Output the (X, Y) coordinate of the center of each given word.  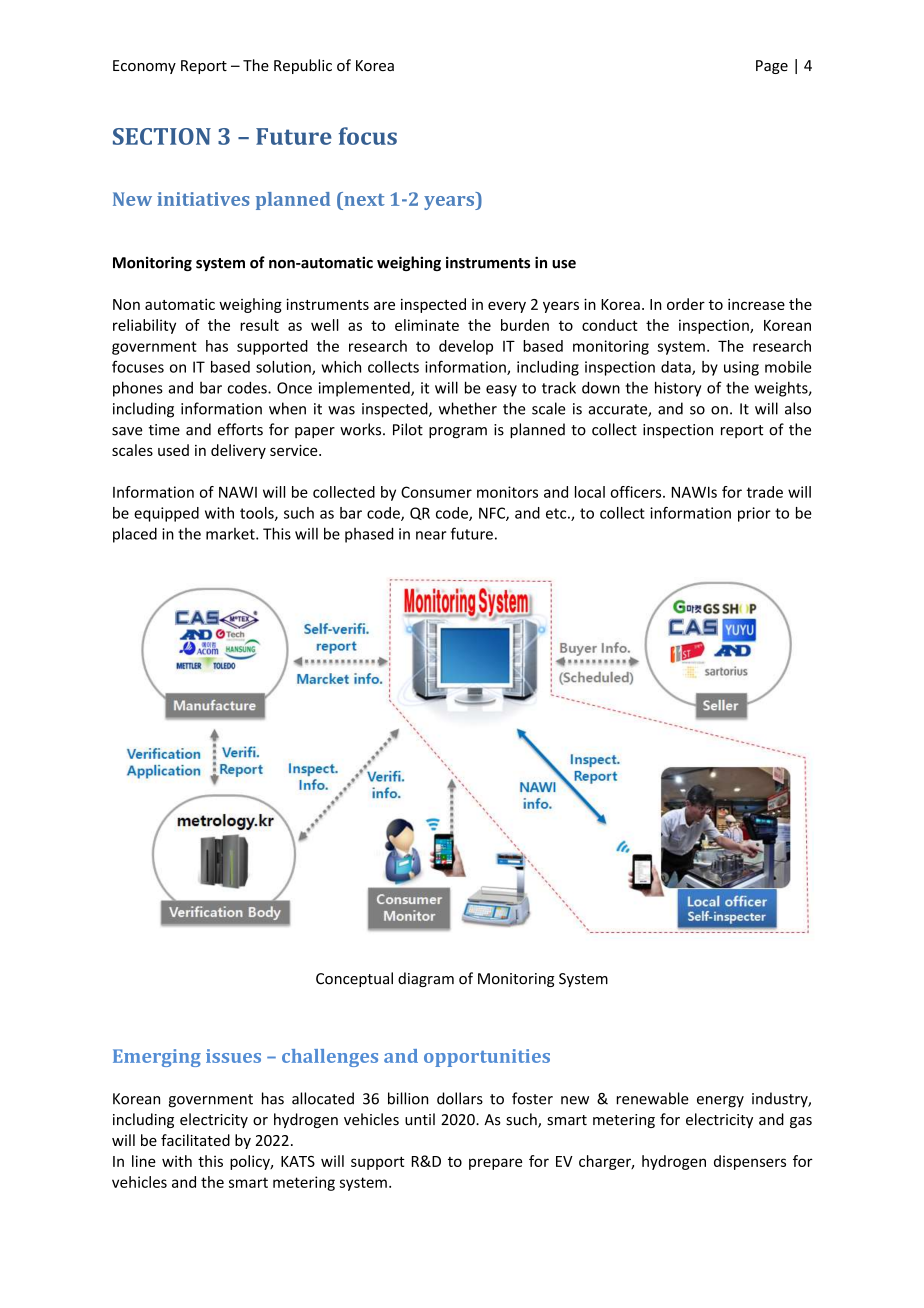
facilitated (195, 1140)
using (741, 368)
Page (772, 67)
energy (720, 1102)
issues (233, 1056)
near (431, 535)
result (259, 325)
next (363, 199)
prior (754, 514)
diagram (426, 979)
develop (466, 347)
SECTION (162, 136)
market (231, 534)
